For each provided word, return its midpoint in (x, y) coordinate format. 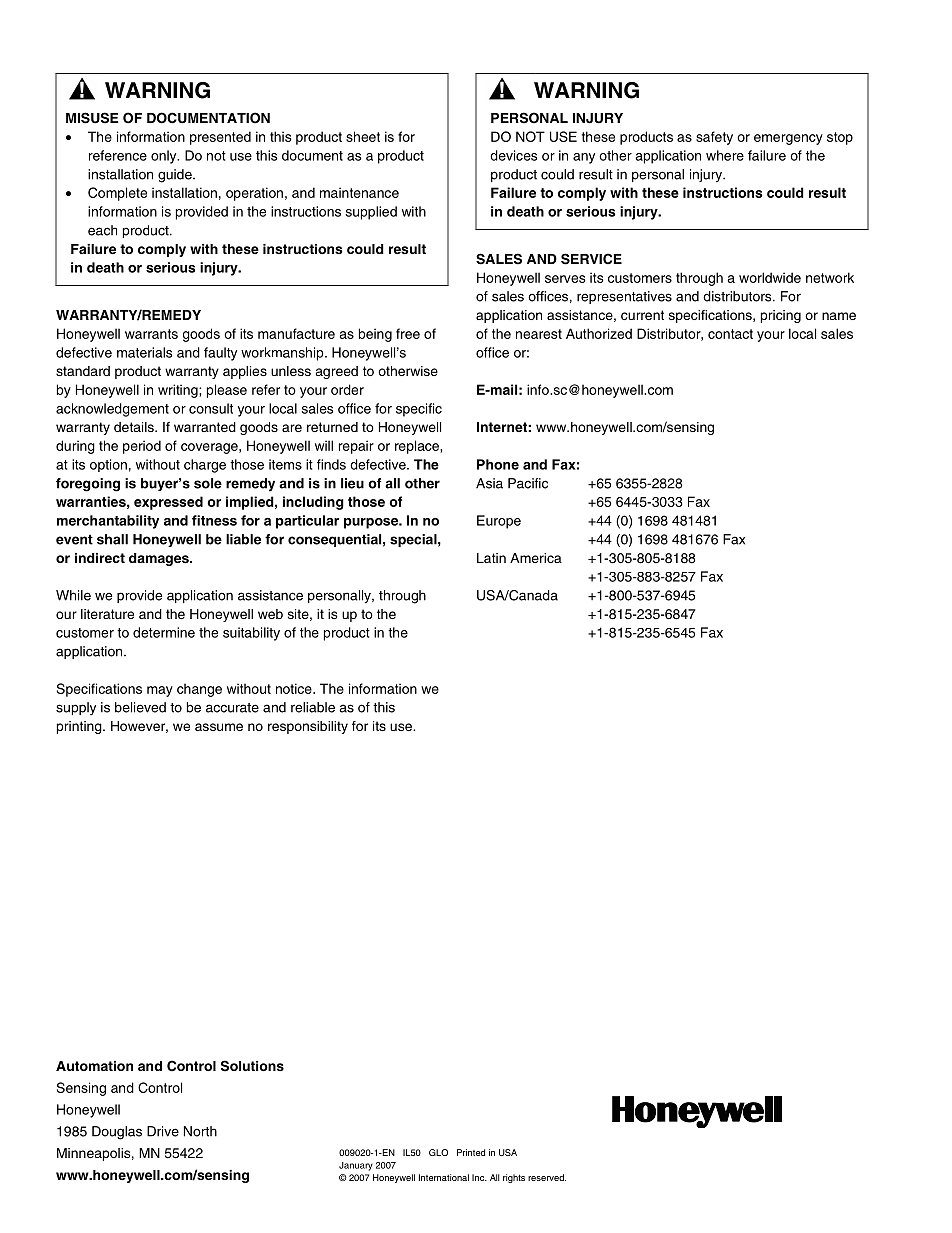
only (165, 157)
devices (513, 155)
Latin (491, 558)
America (536, 558)
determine (164, 632)
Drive (163, 1131)
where (725, 155)
